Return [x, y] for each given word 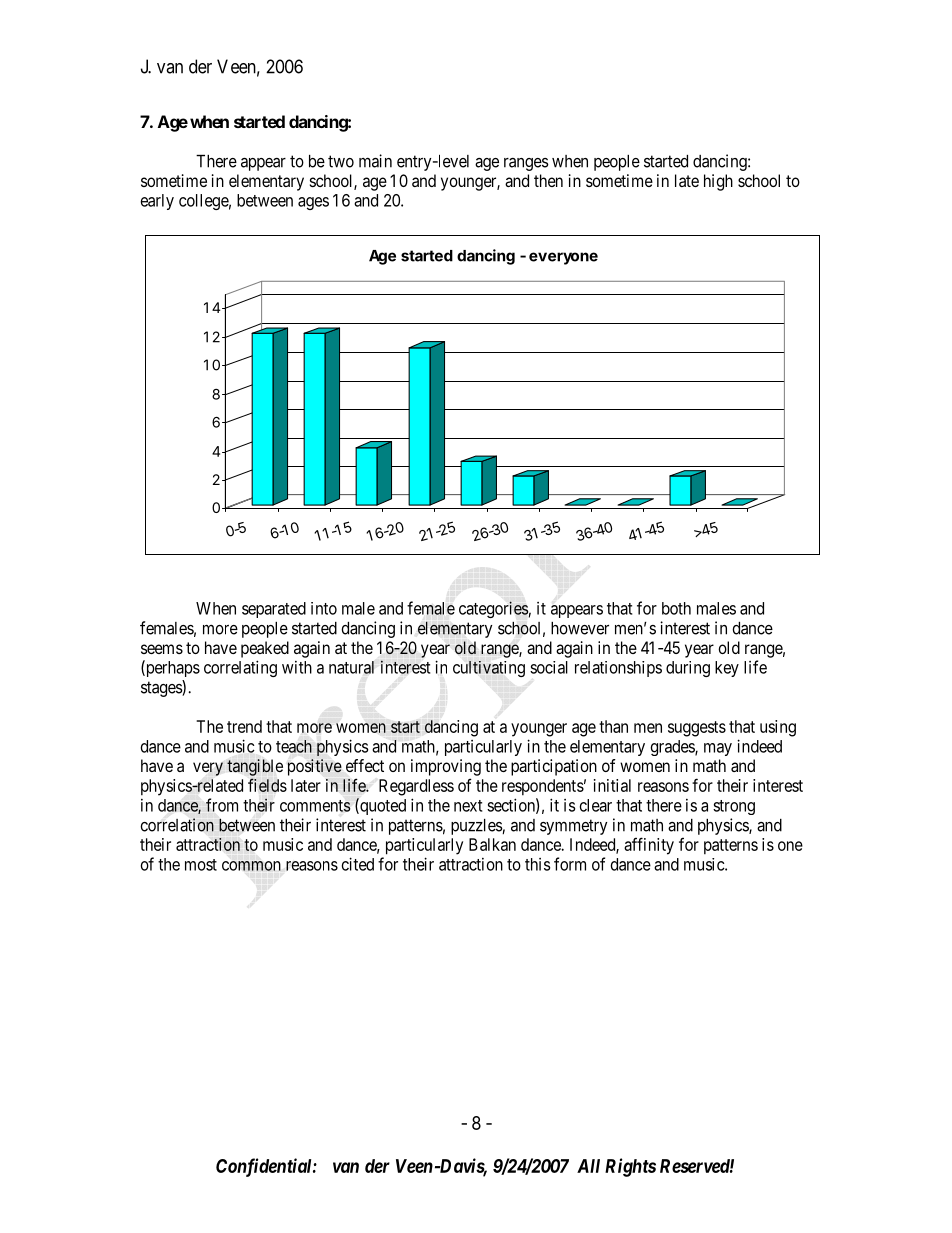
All [588, 1166]
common [251, 866]
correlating [240, 668]
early [157, 202]
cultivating [489, 669]
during [688, 669]
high [718, 182]
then [548, 180]
